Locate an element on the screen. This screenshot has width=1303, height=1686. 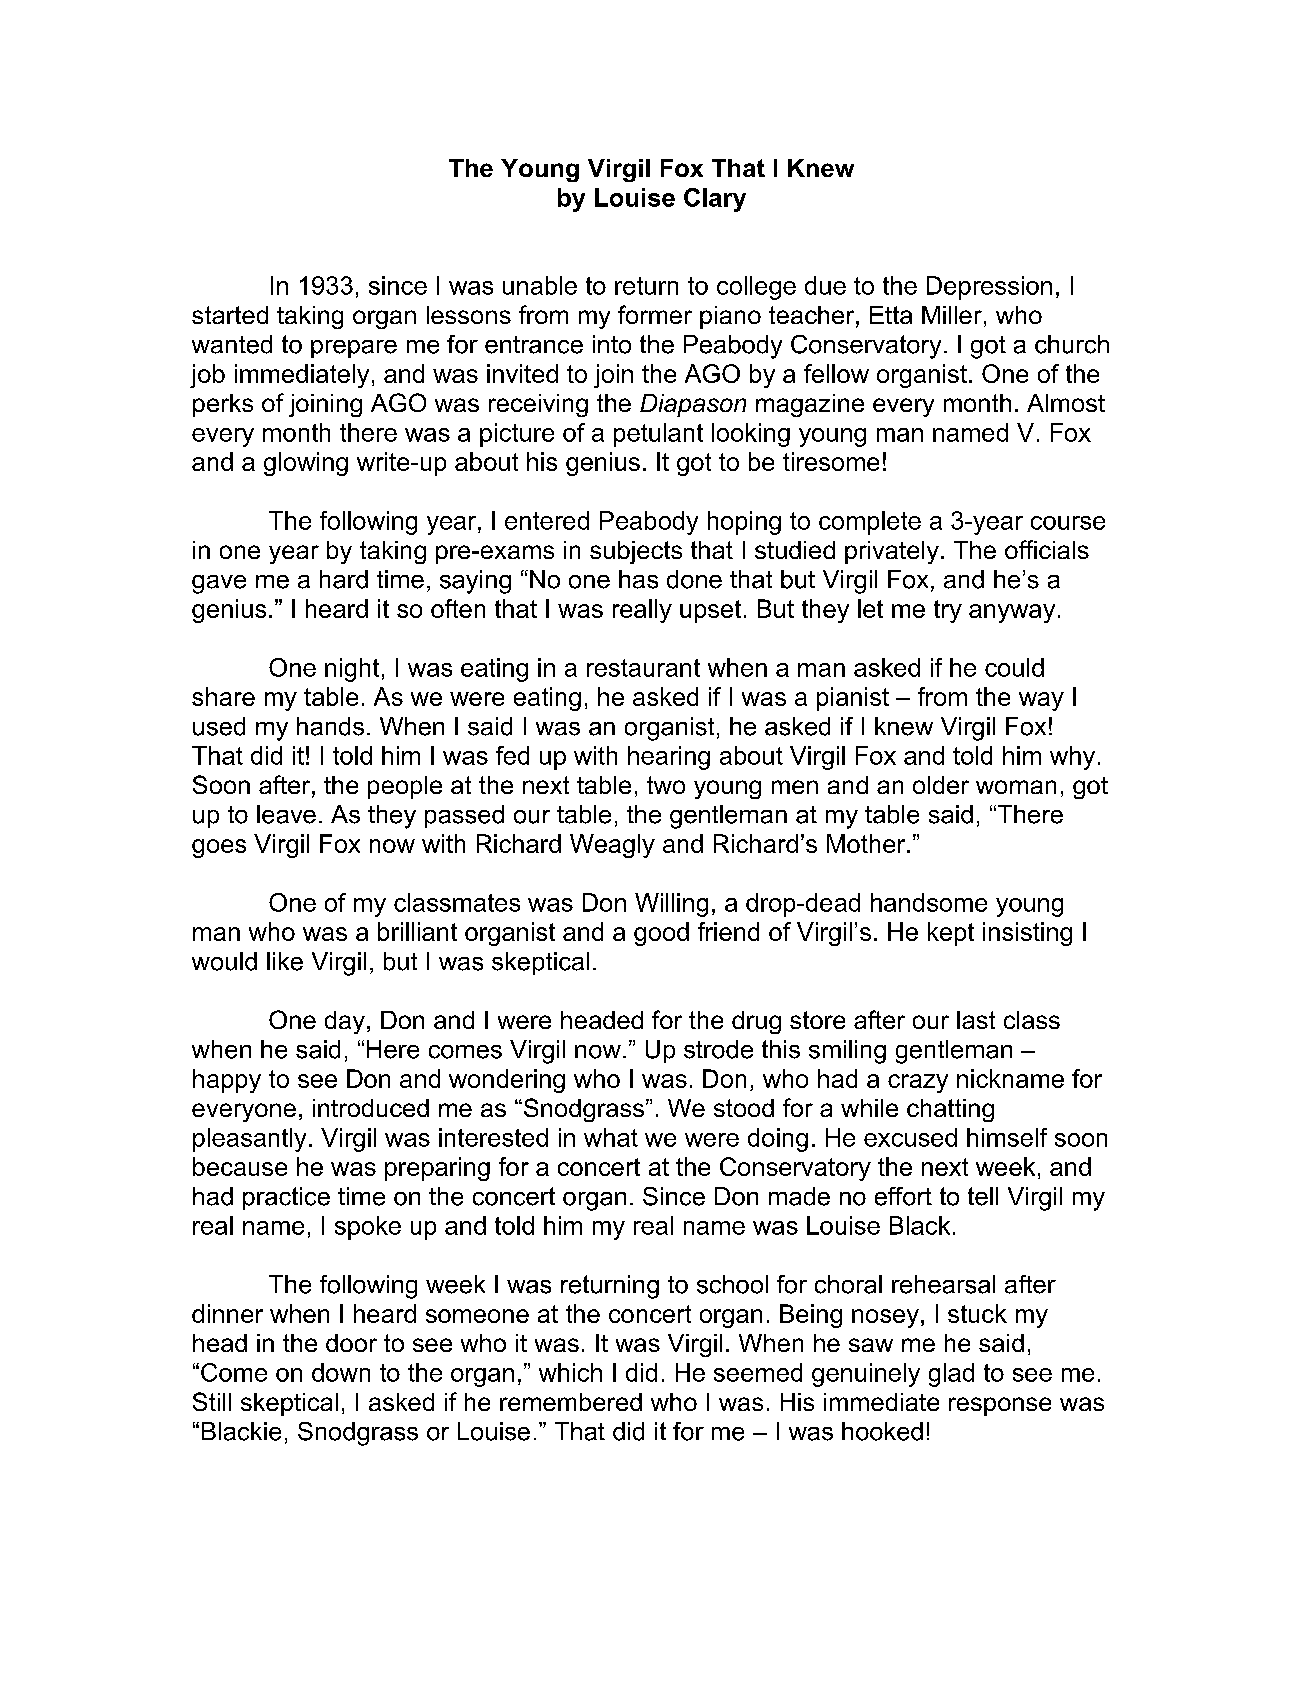
subjects is located at coordinates (636, 552).
